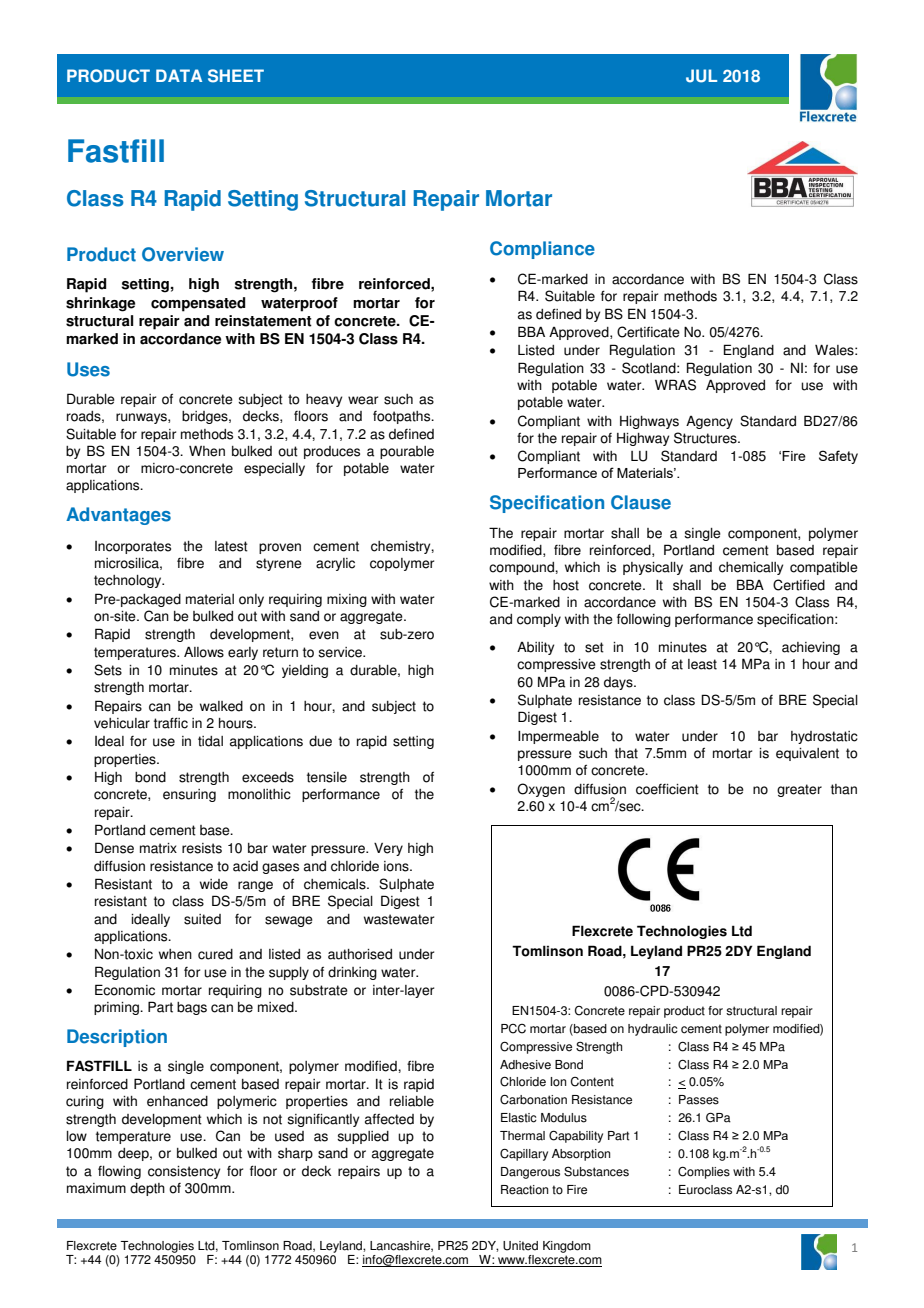 The width and height of the screenshot is (924, 1308). What do you see at coordinates (360, 954) in the screenshot?
I see `authorised` at bounding box center [360, 954].
